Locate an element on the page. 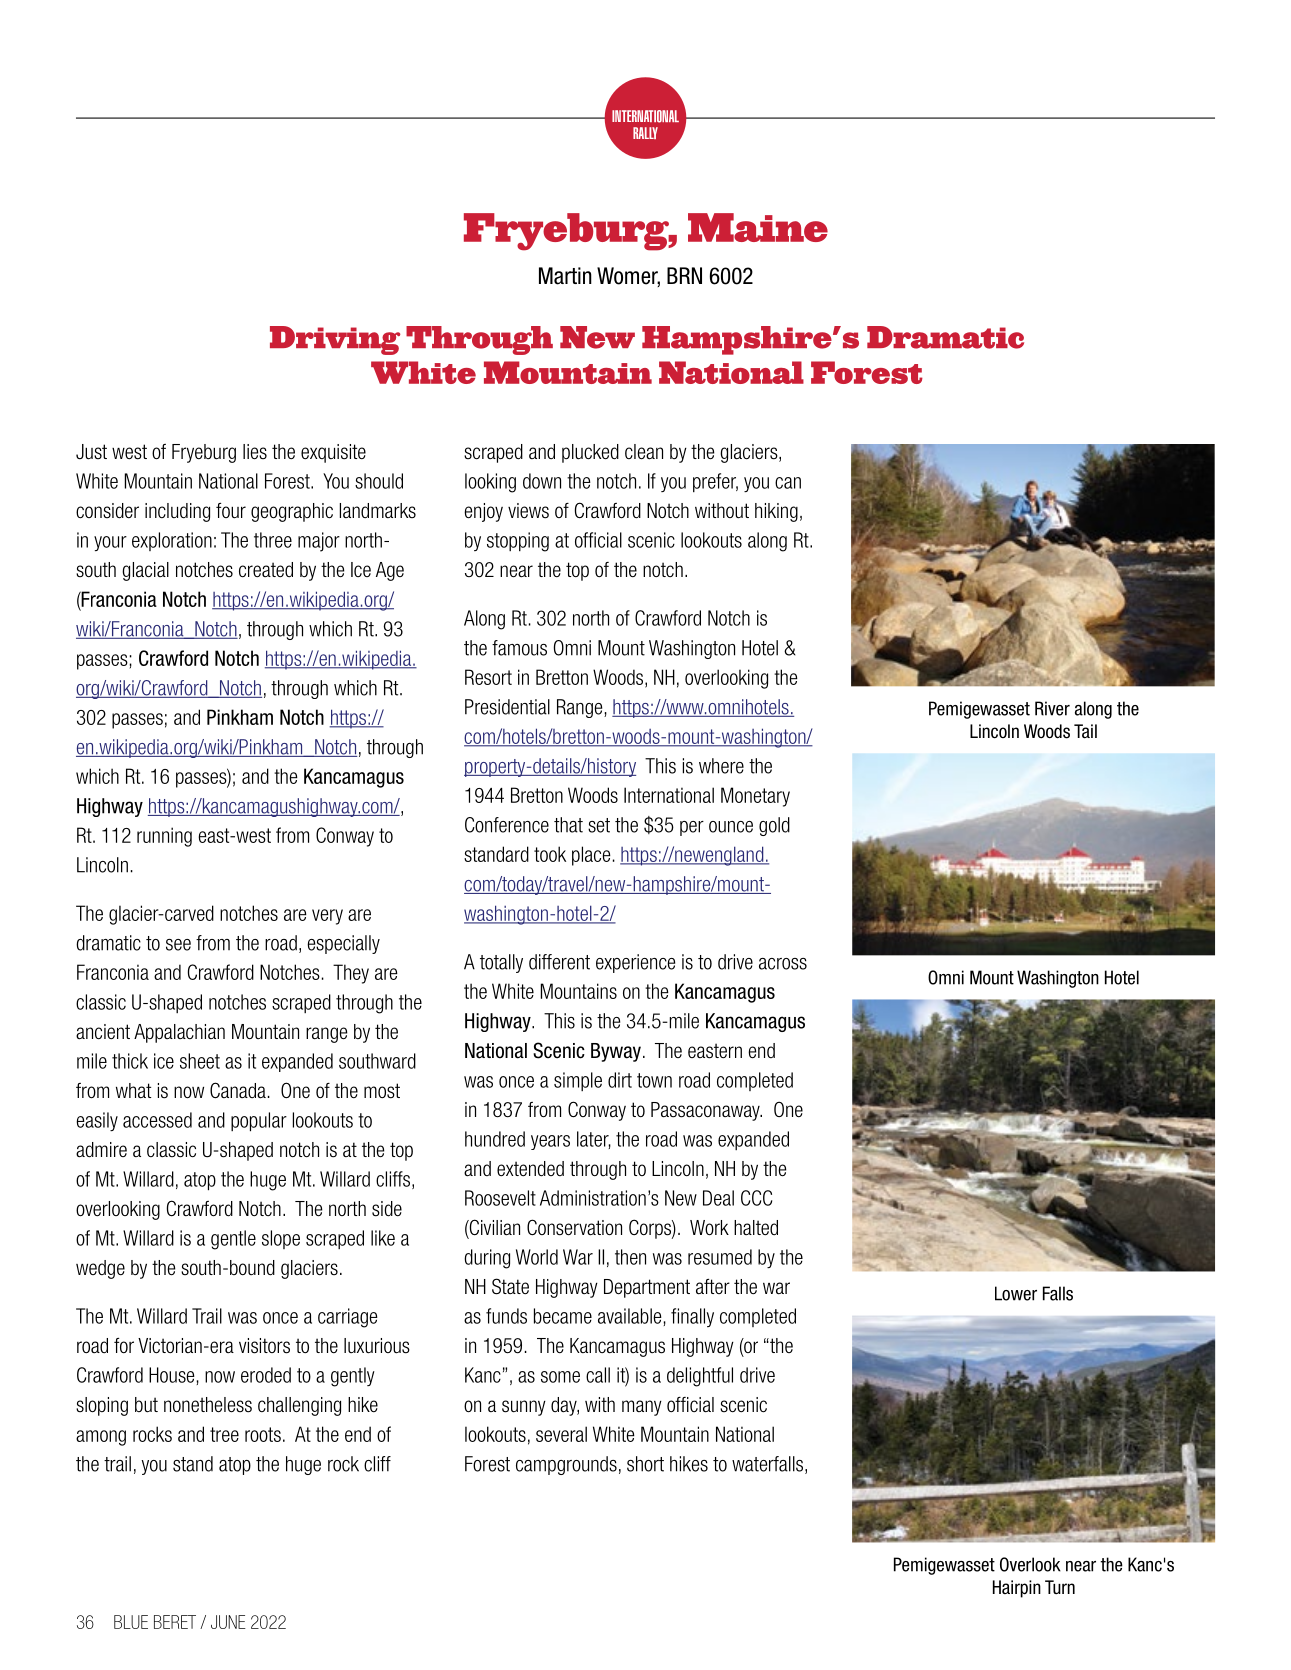 The width and height of the page is (1291, 1670). RALLY is located at coordinates (645, 133).
